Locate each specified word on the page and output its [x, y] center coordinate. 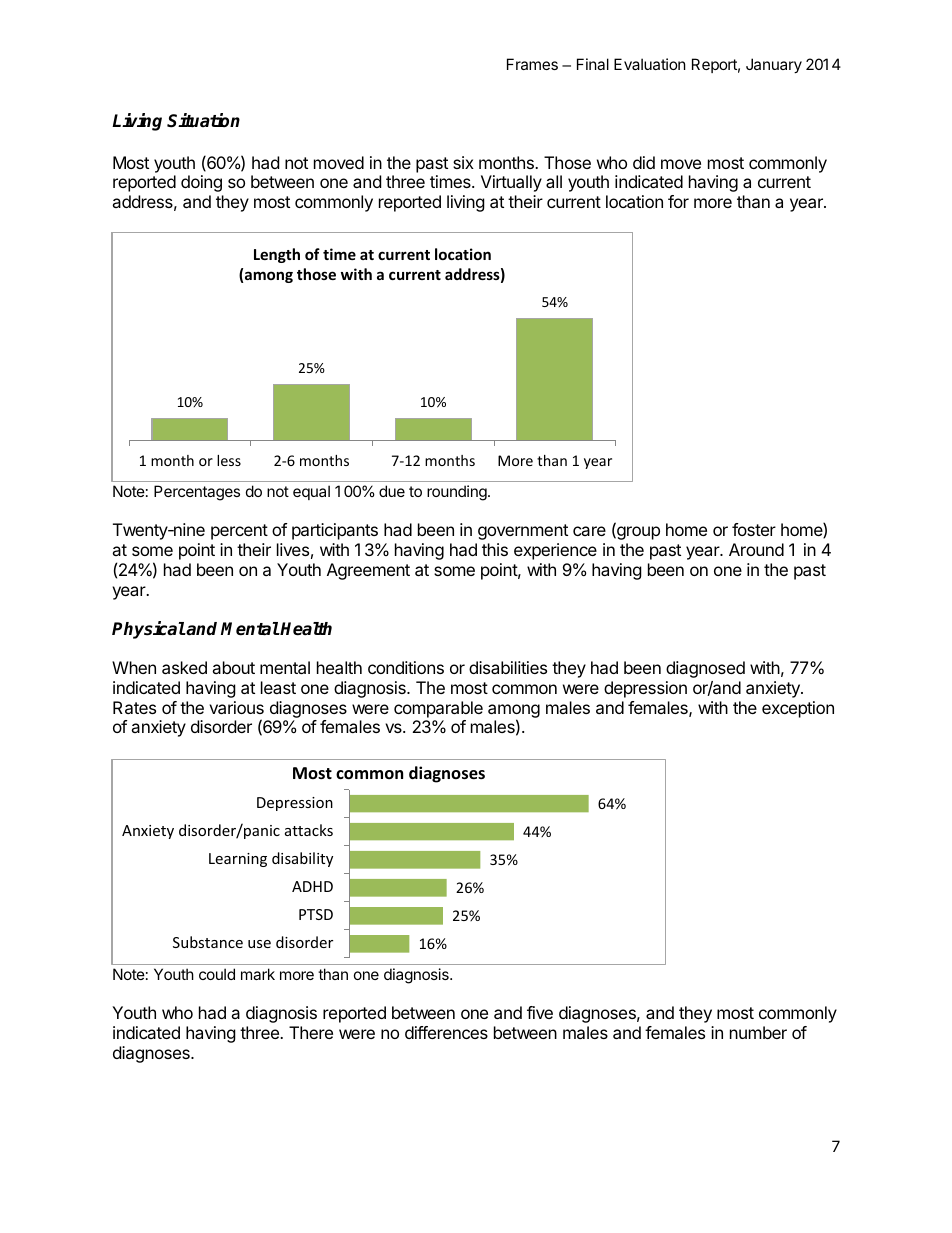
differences [446, 1032]
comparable [438, 709]
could [217, 974]
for [678, 201]
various [236, 707]
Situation [203, 120]
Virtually [511, 183]
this [495, 549]
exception [798, 709]
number [758, 1032]
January [774, 65]
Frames [532, 64]
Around [756, 549]
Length [277, 255]
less [229, 460]
